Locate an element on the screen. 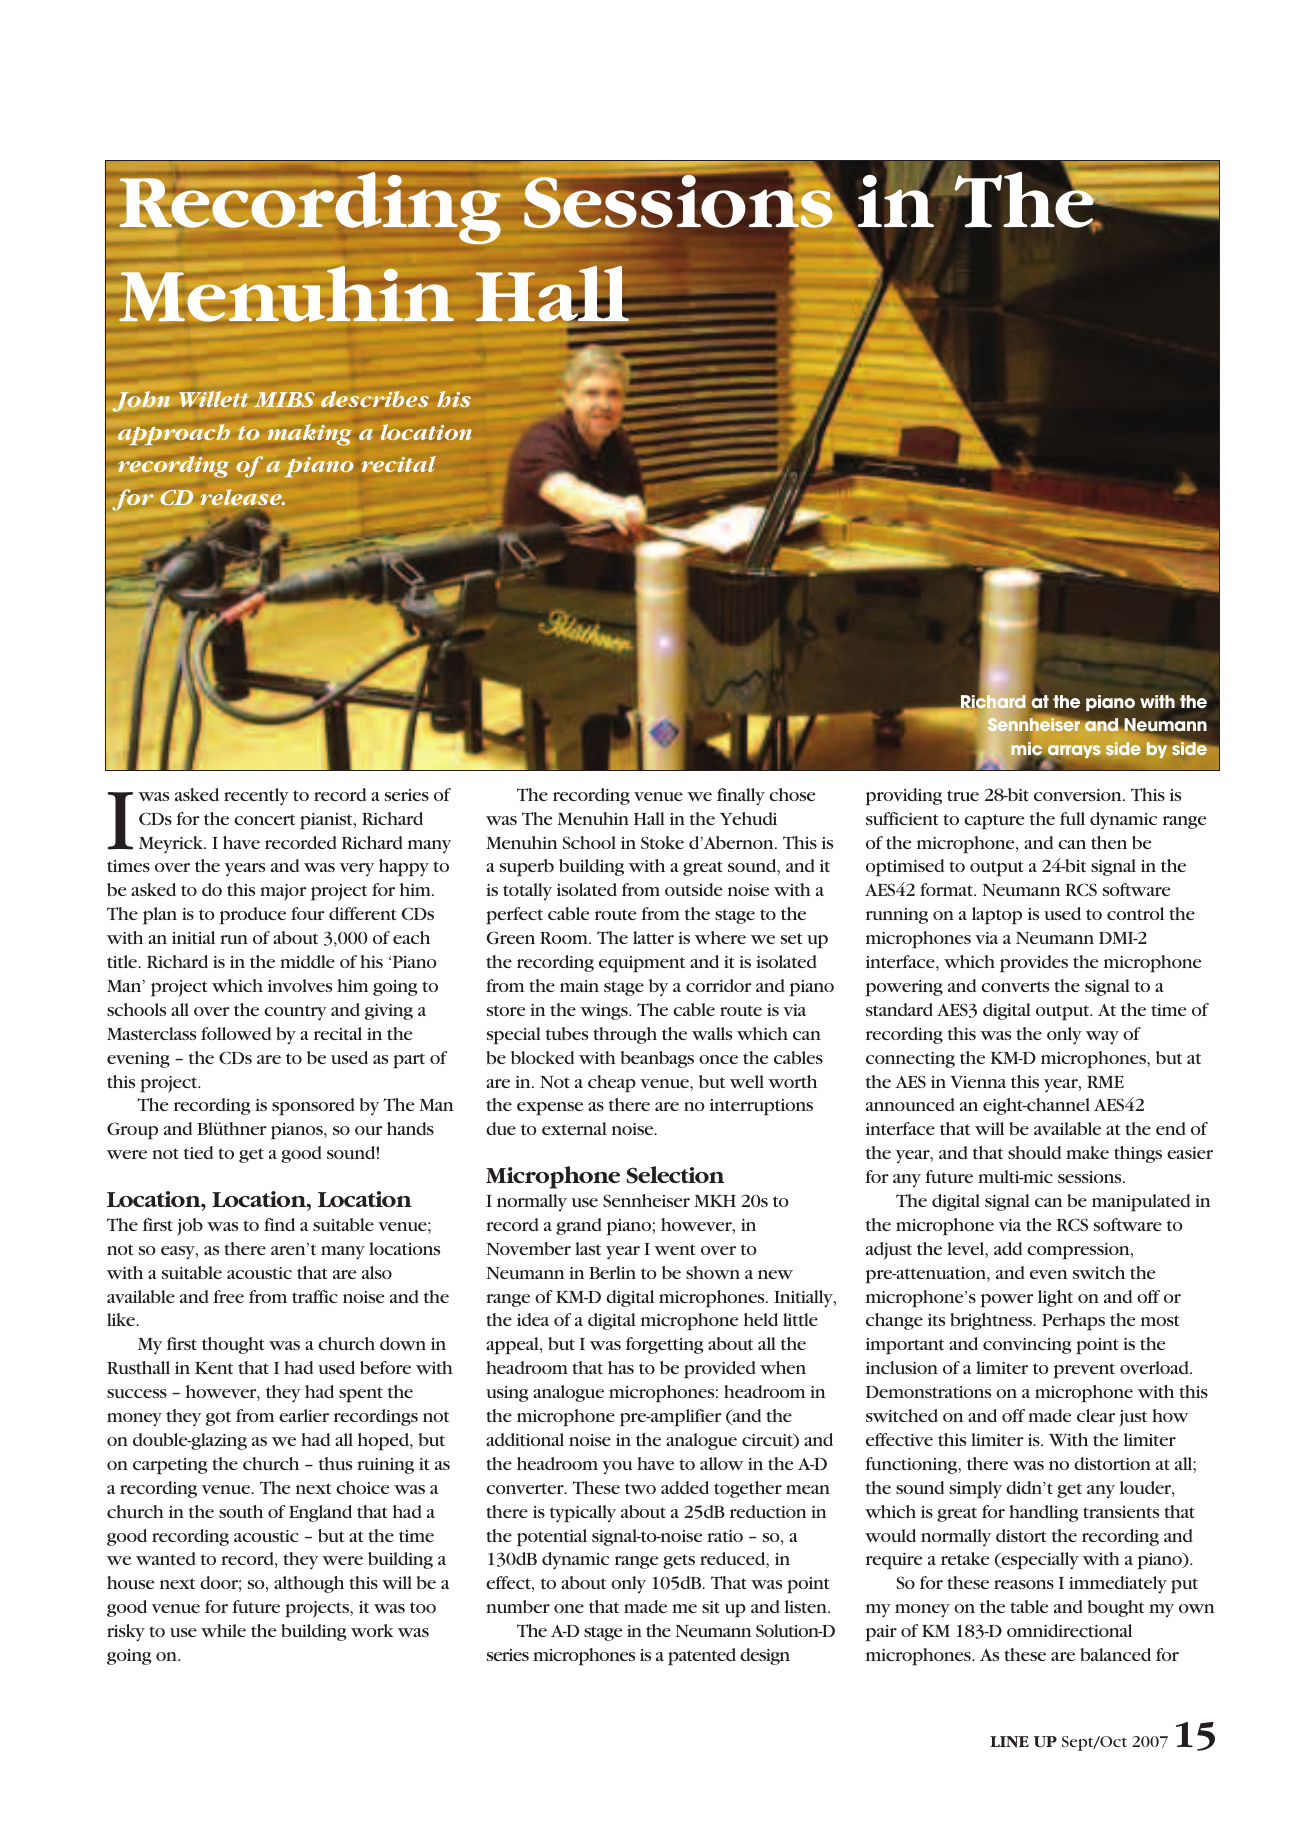 The image size is (1293, 1829). making is located at coordinates (310, 435).
